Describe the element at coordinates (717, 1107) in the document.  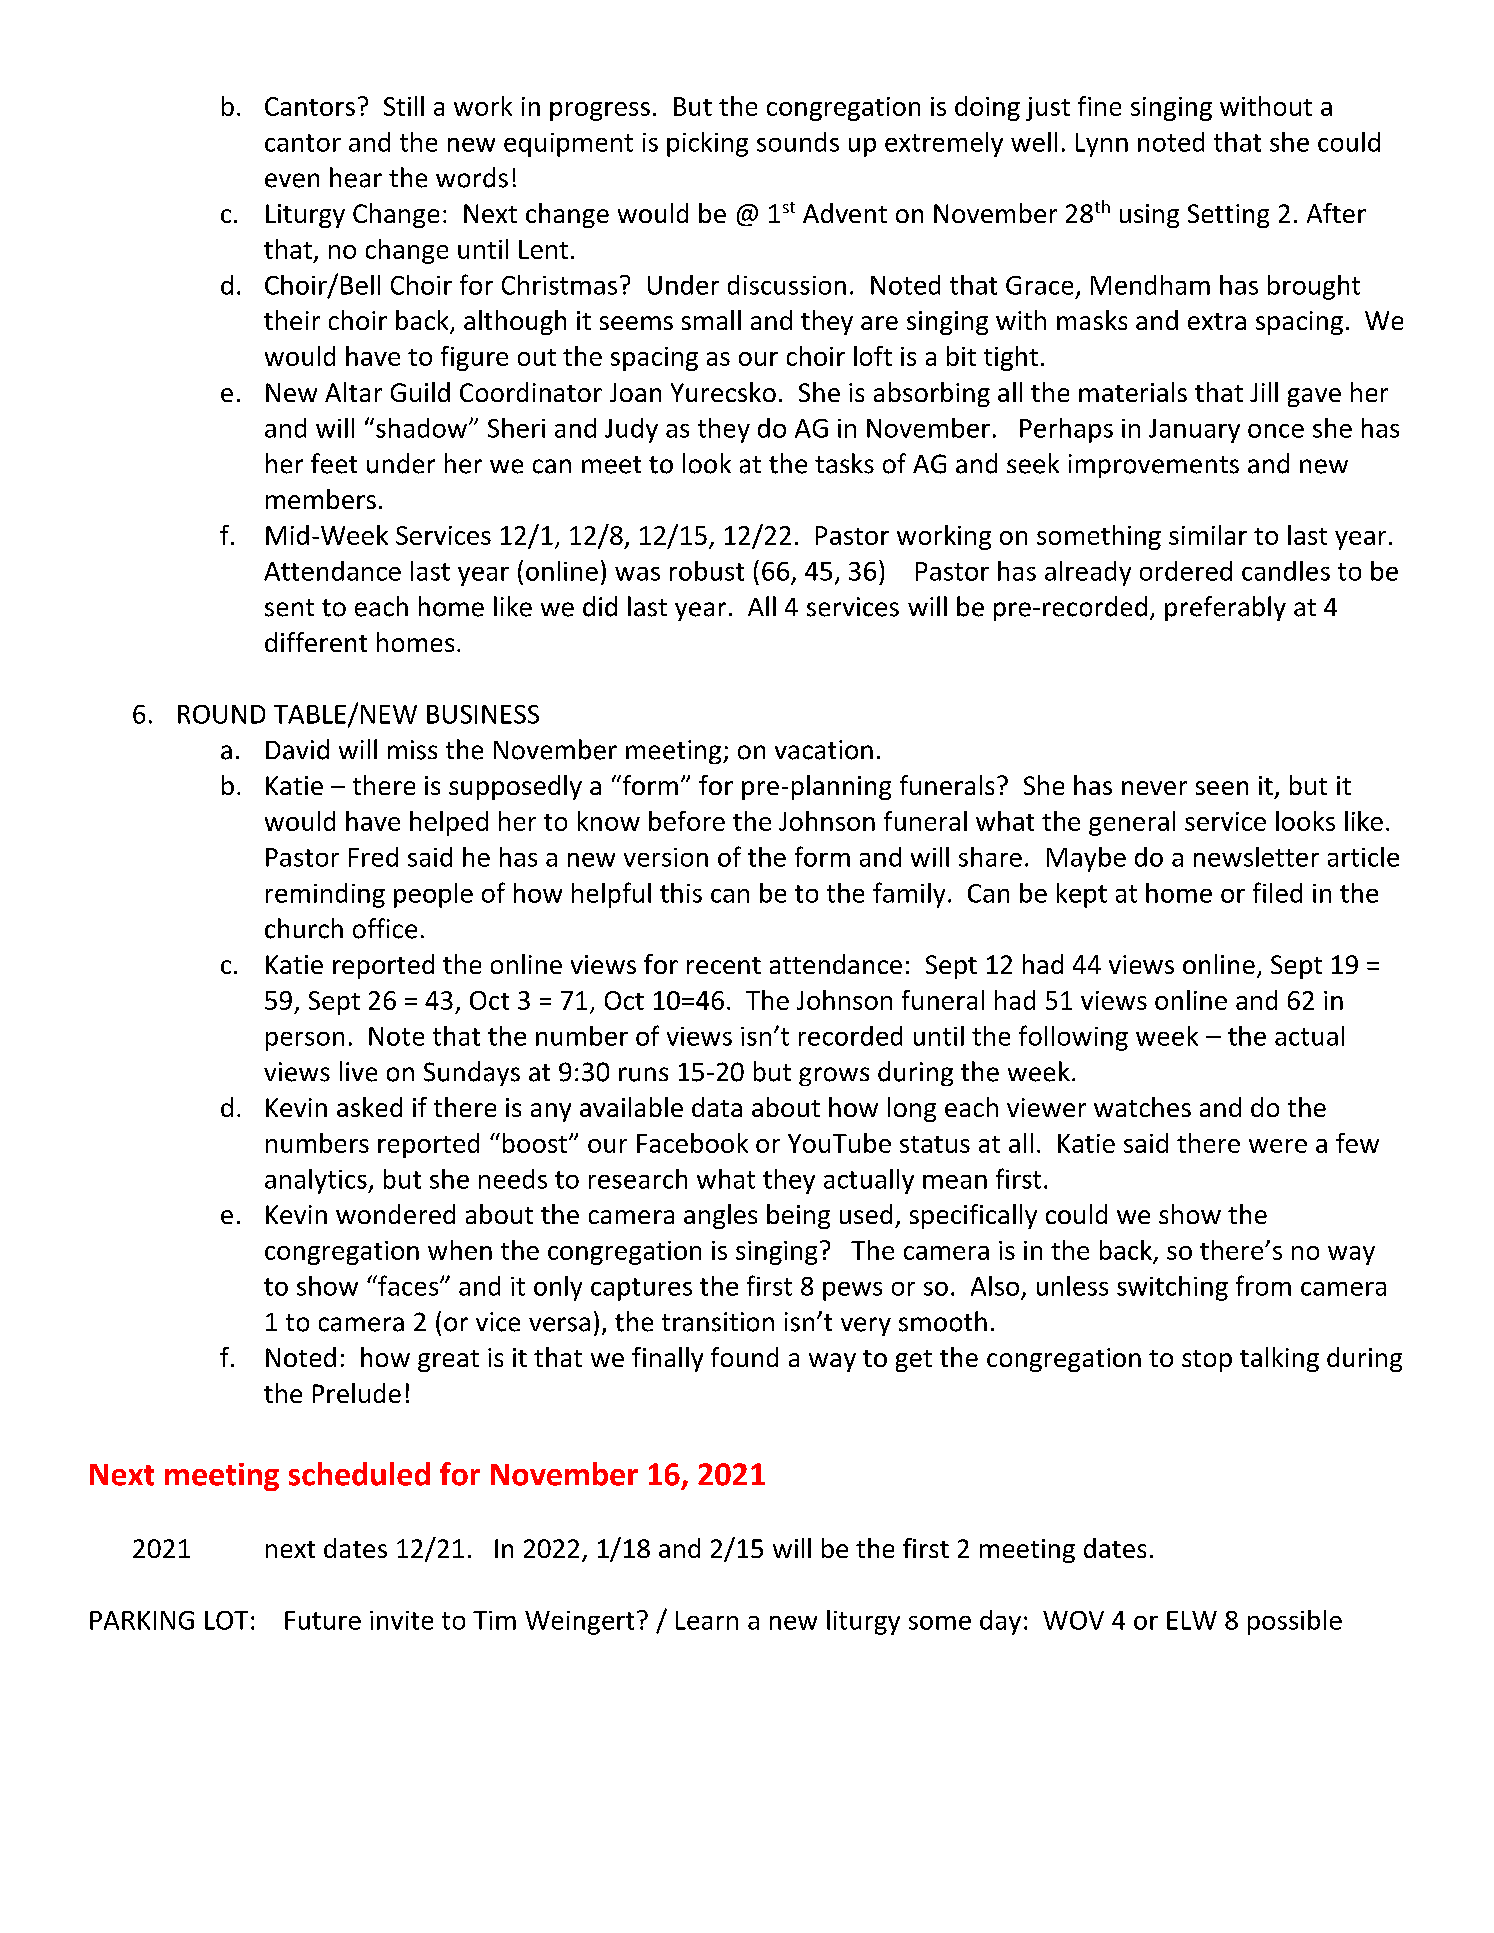
I see `data` at that location.
